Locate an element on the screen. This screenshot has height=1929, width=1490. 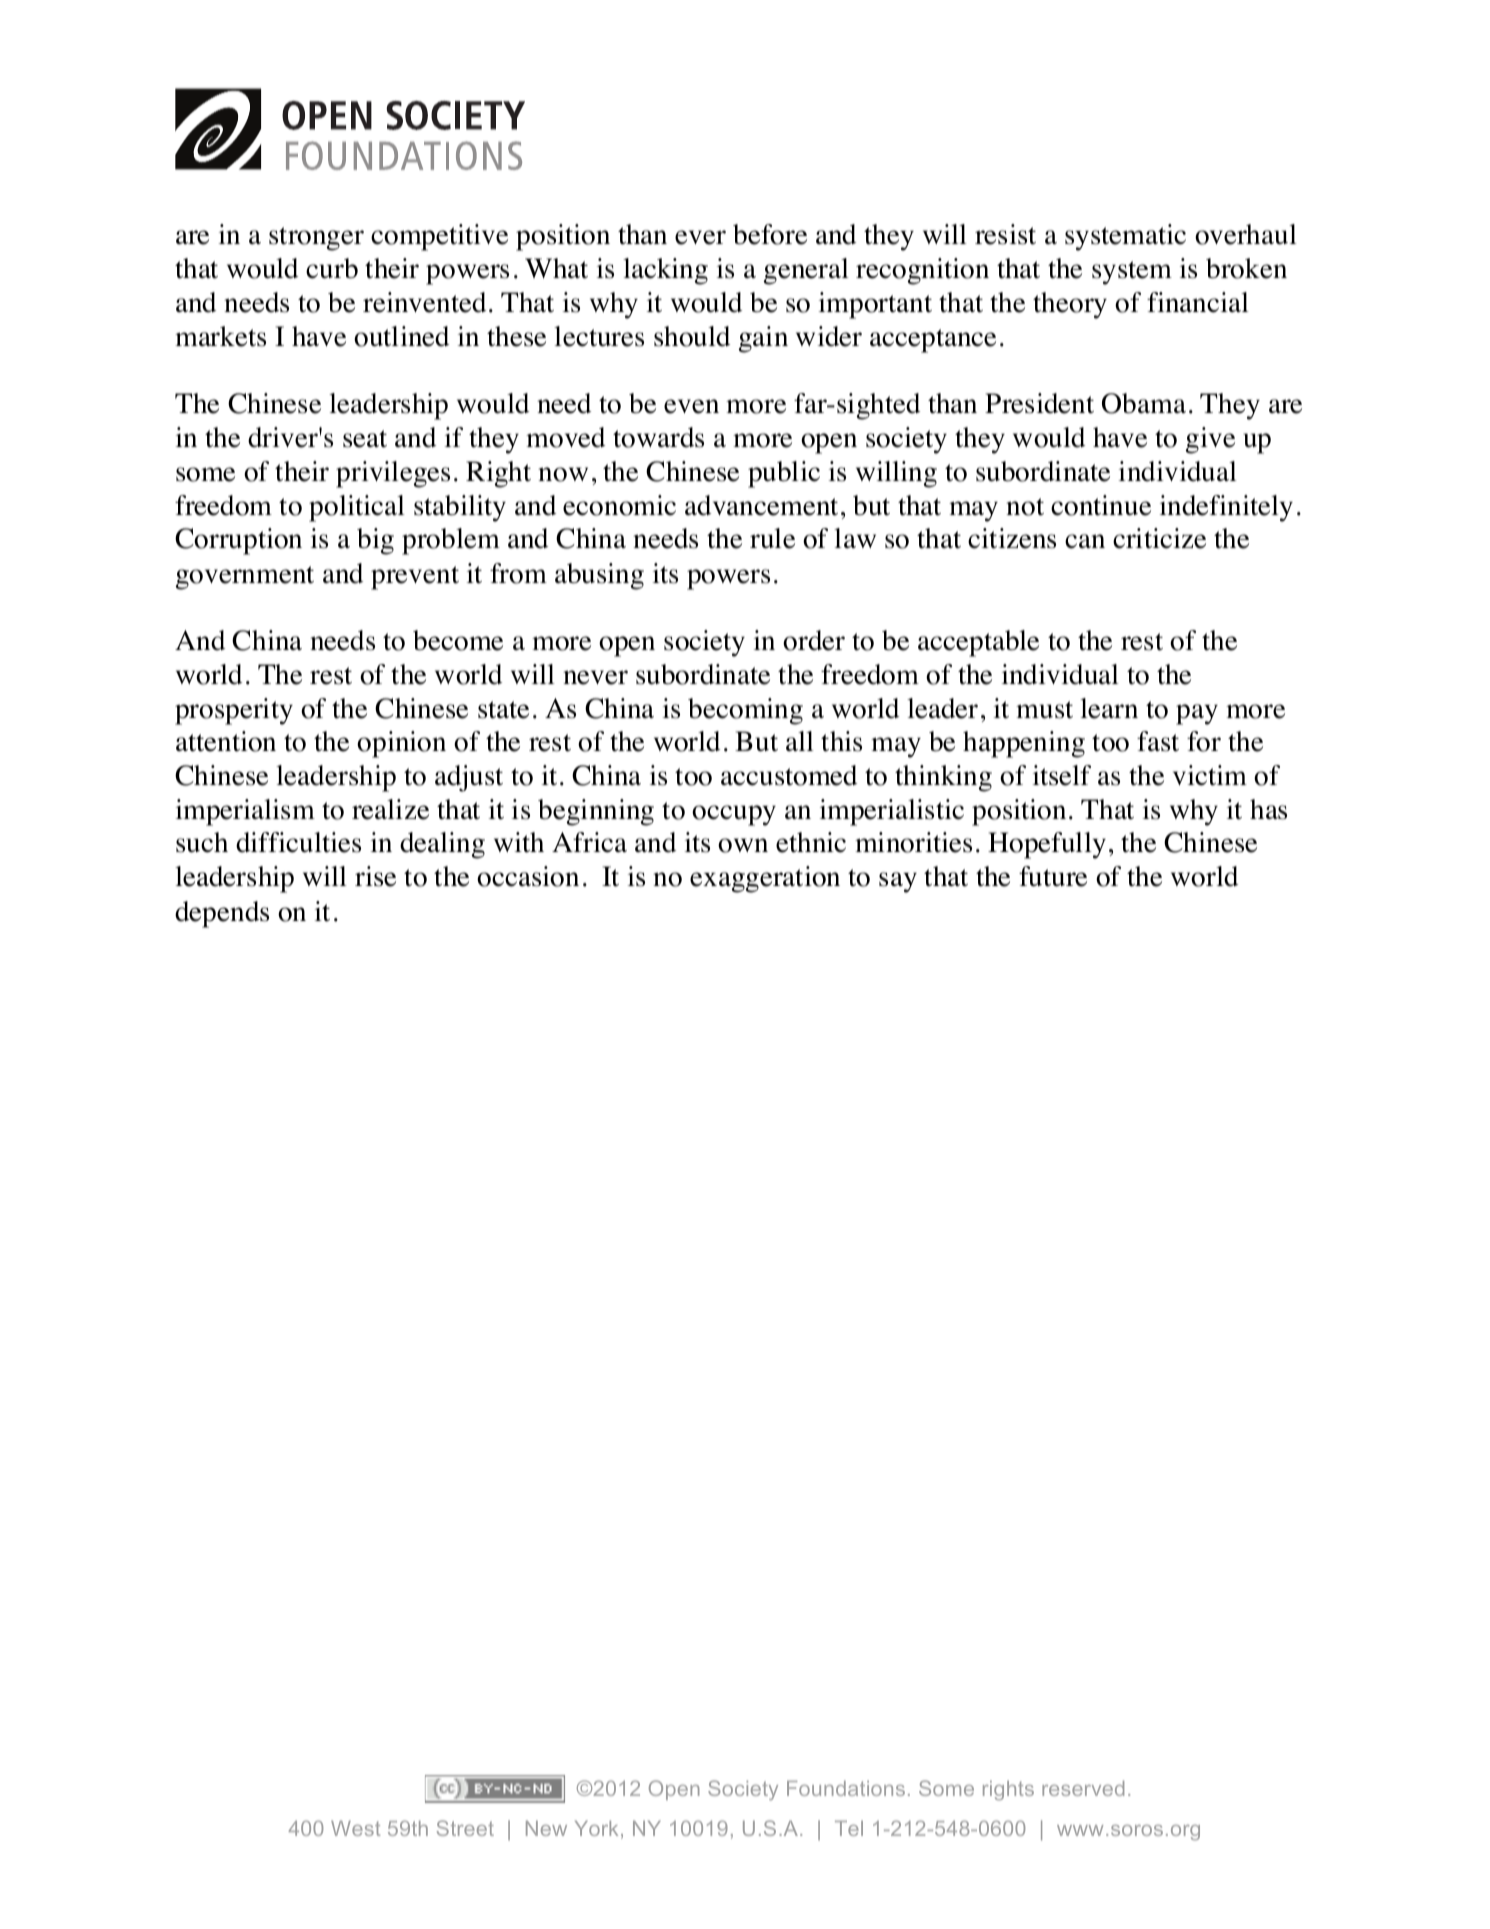
West is located at coordinates (356, 1828).
